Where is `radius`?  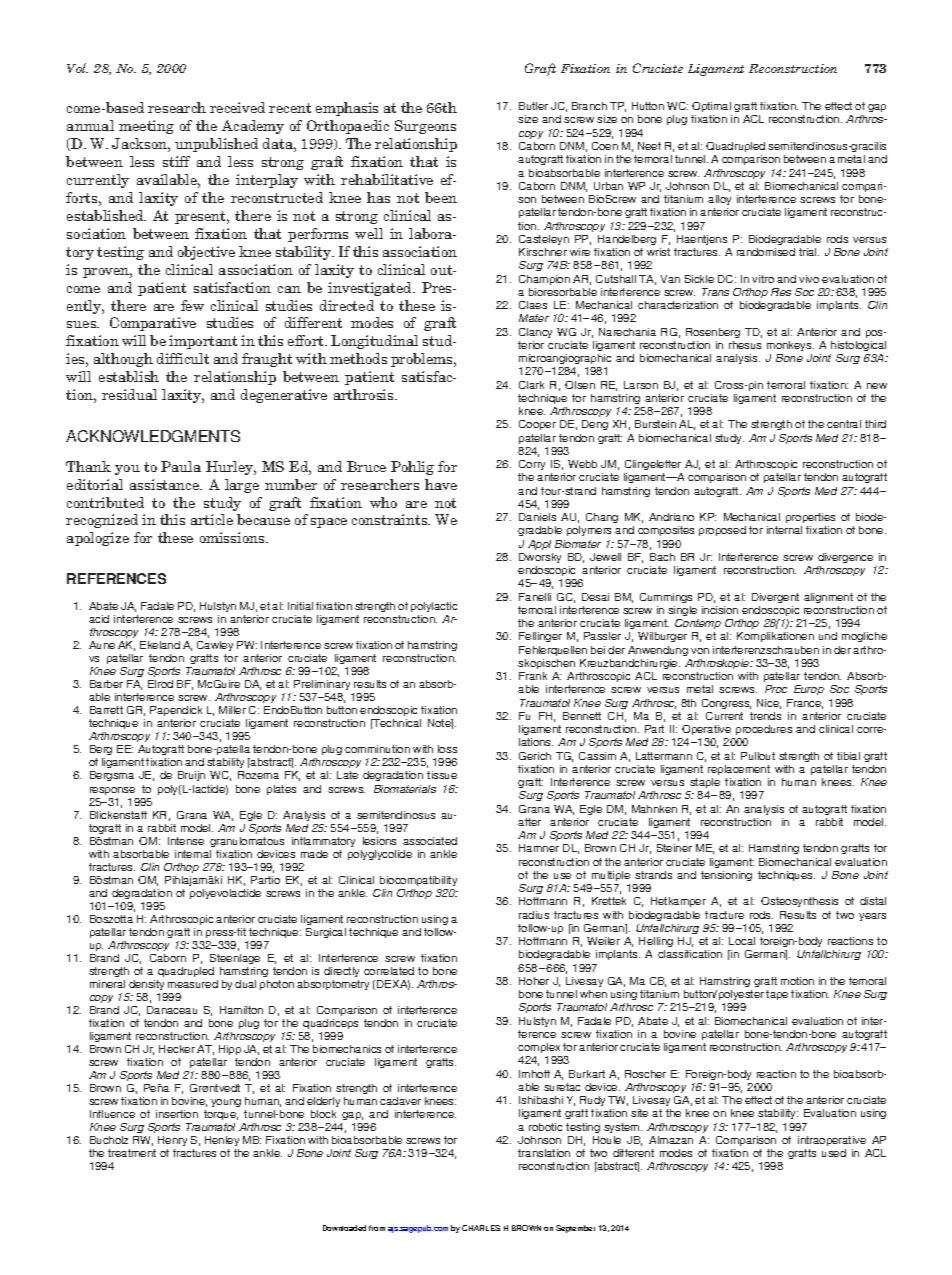 radius is located at coordinates (534, 915).
